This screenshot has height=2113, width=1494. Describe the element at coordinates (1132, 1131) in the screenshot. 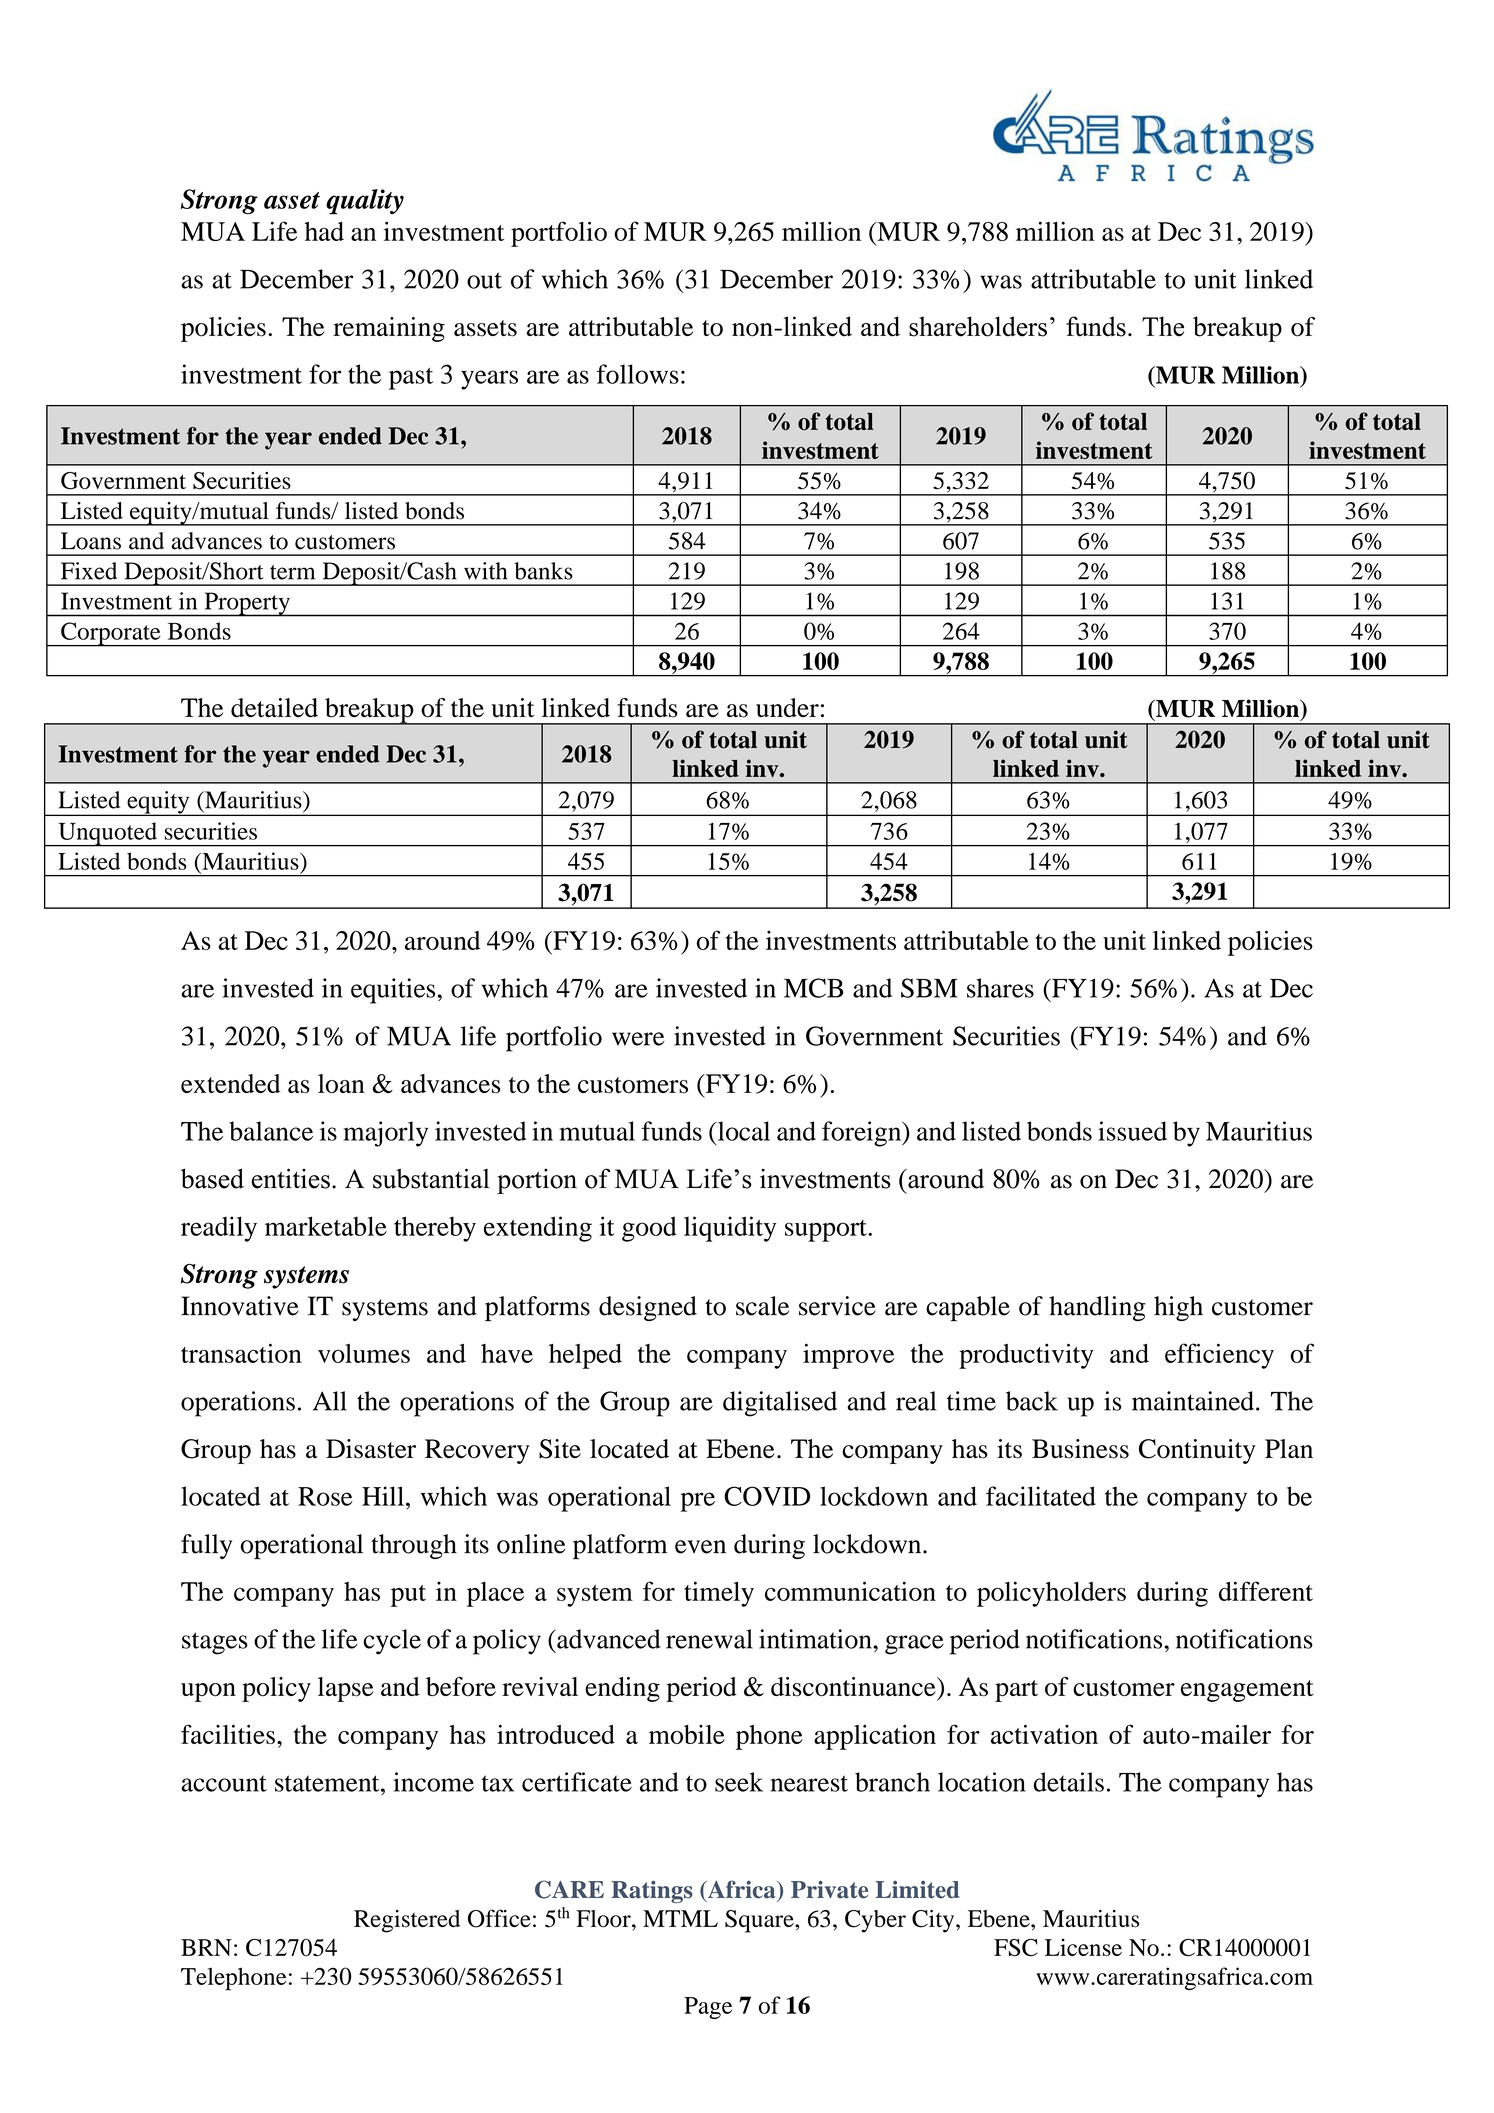

I see `issued` at that location.
